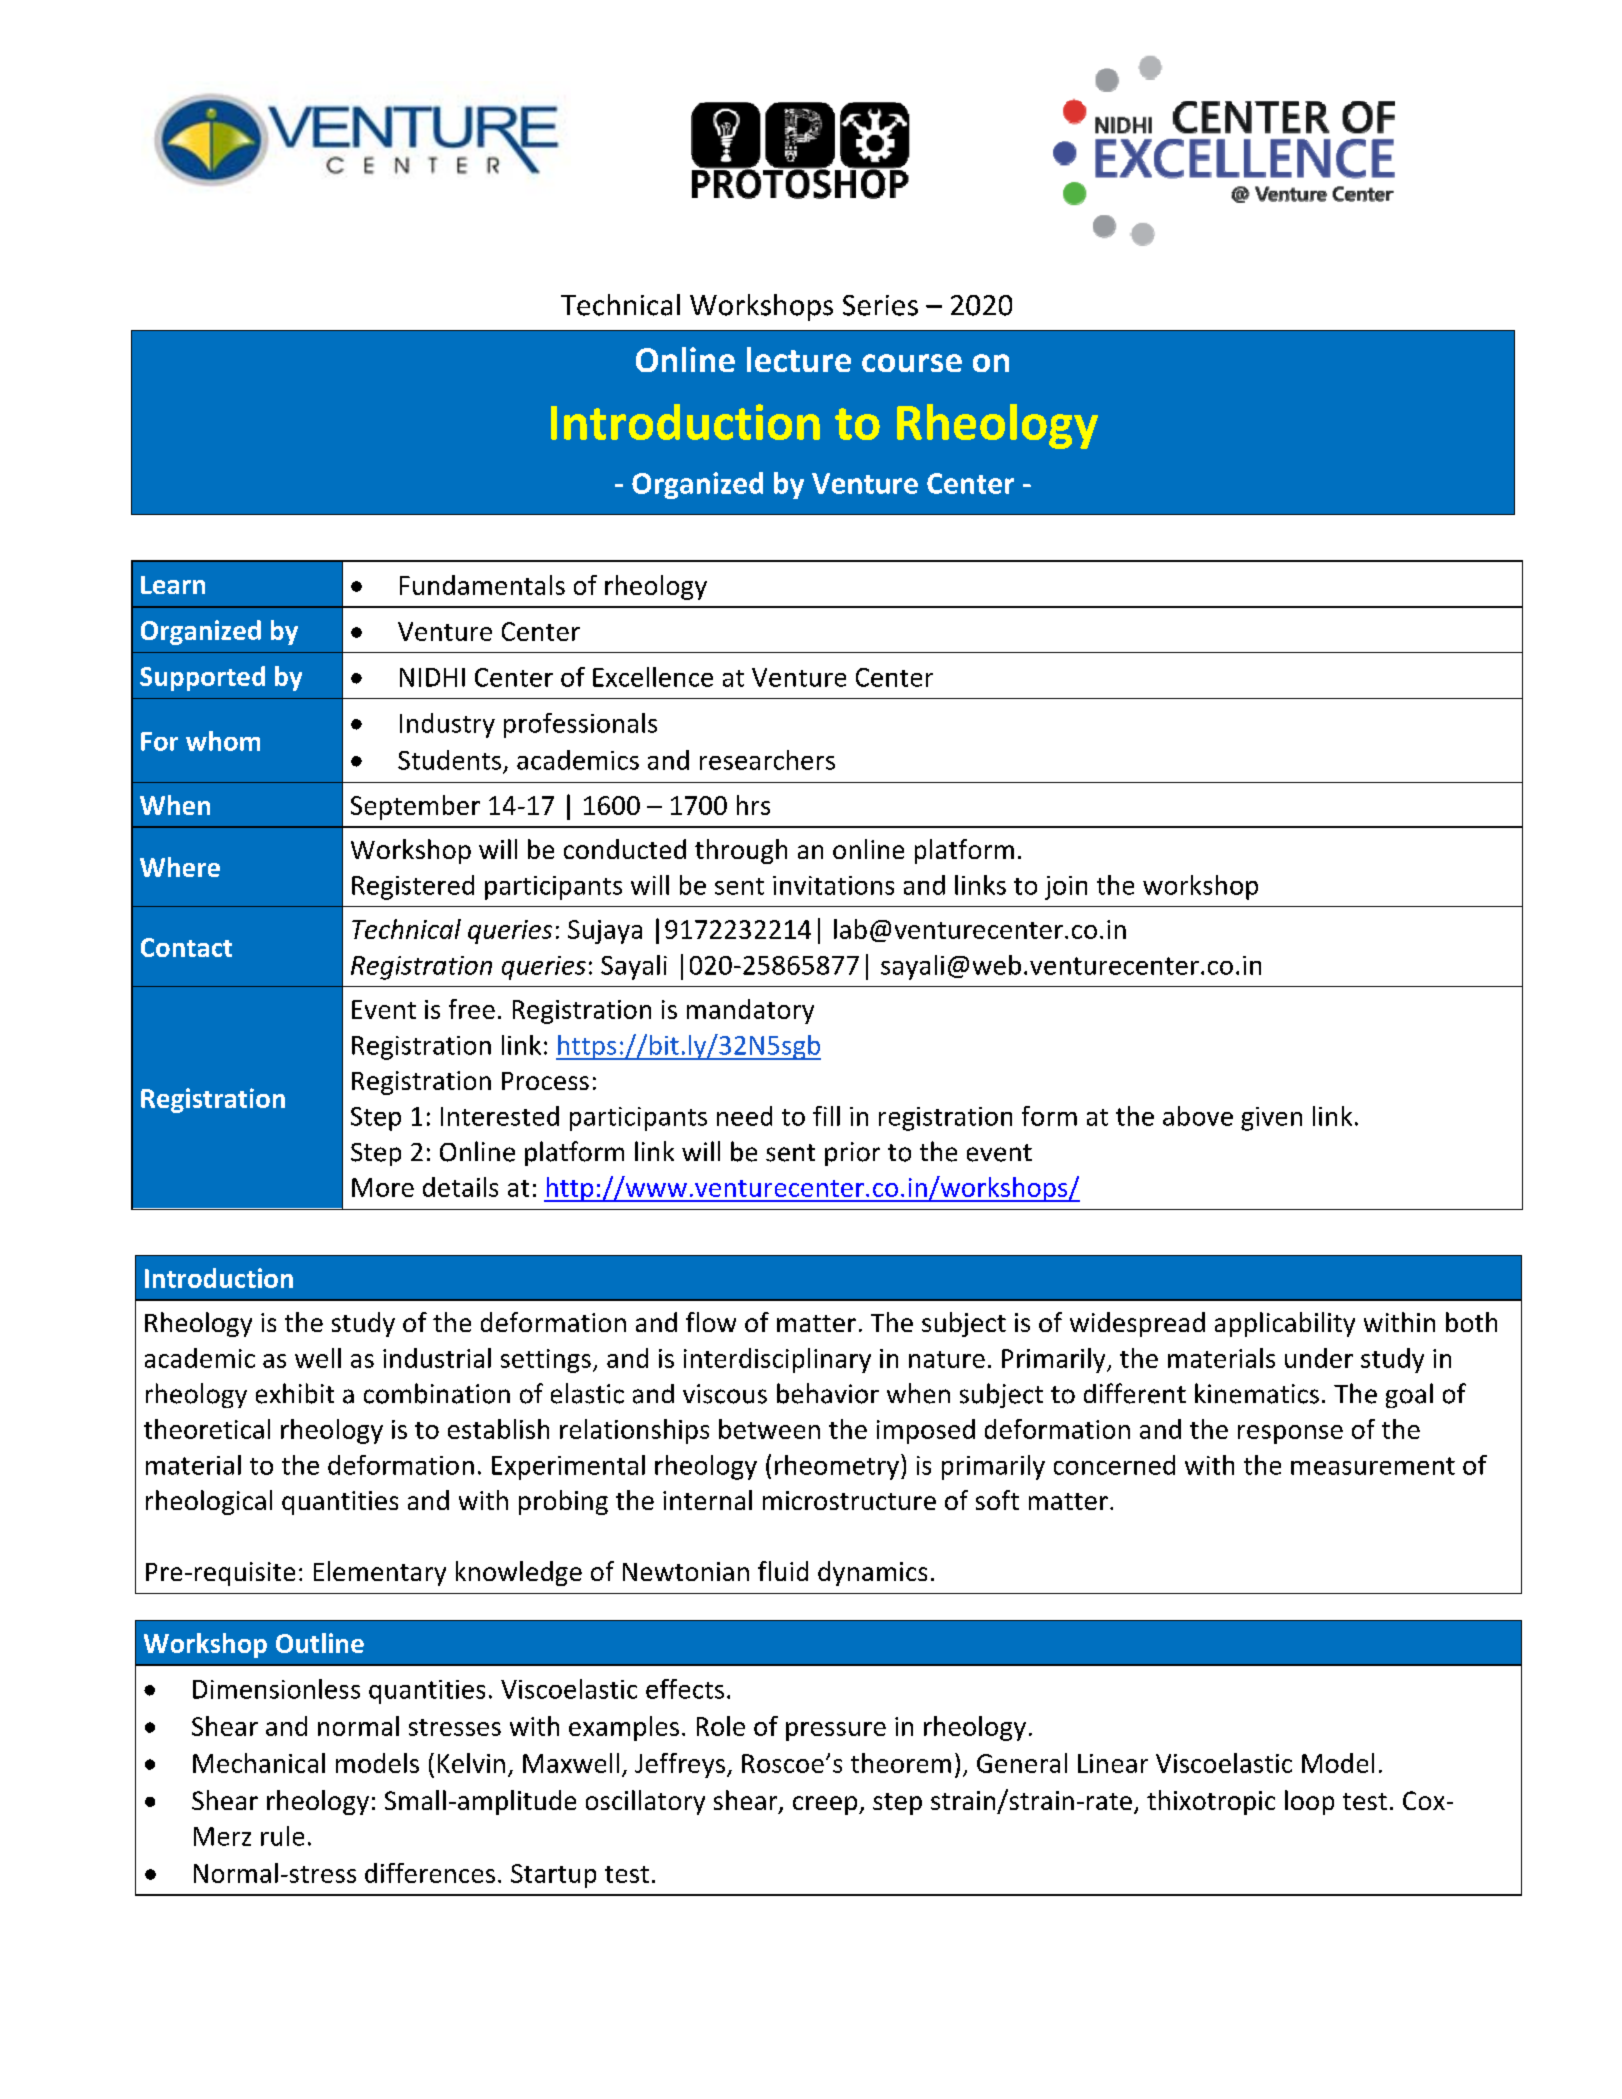  Describe the element at coordinates (1271, 1119) in the document. I see `given` at that location.
